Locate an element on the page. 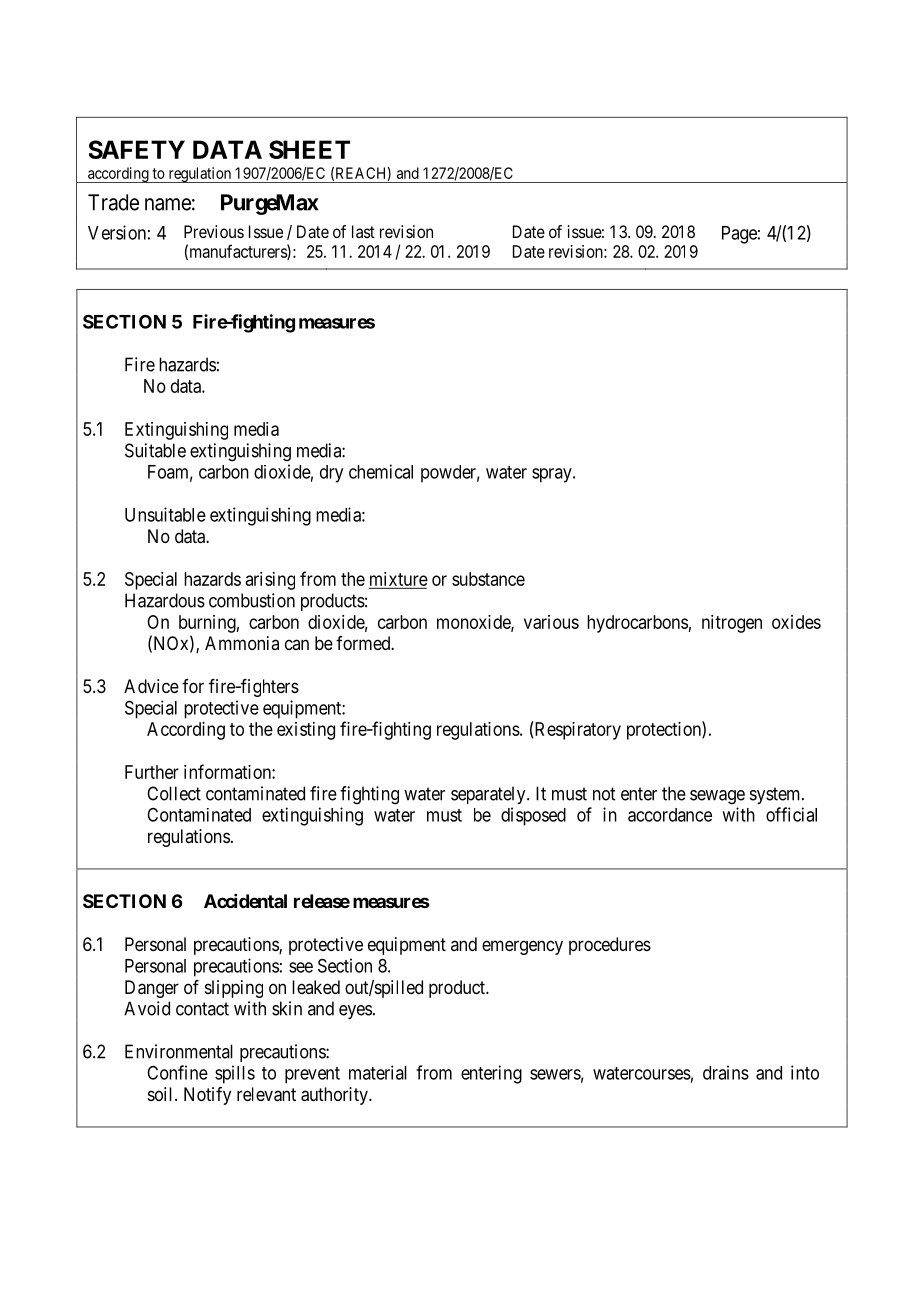 The height and width of the document is (1308, 924). substance is located at coordinates (488, 579).
